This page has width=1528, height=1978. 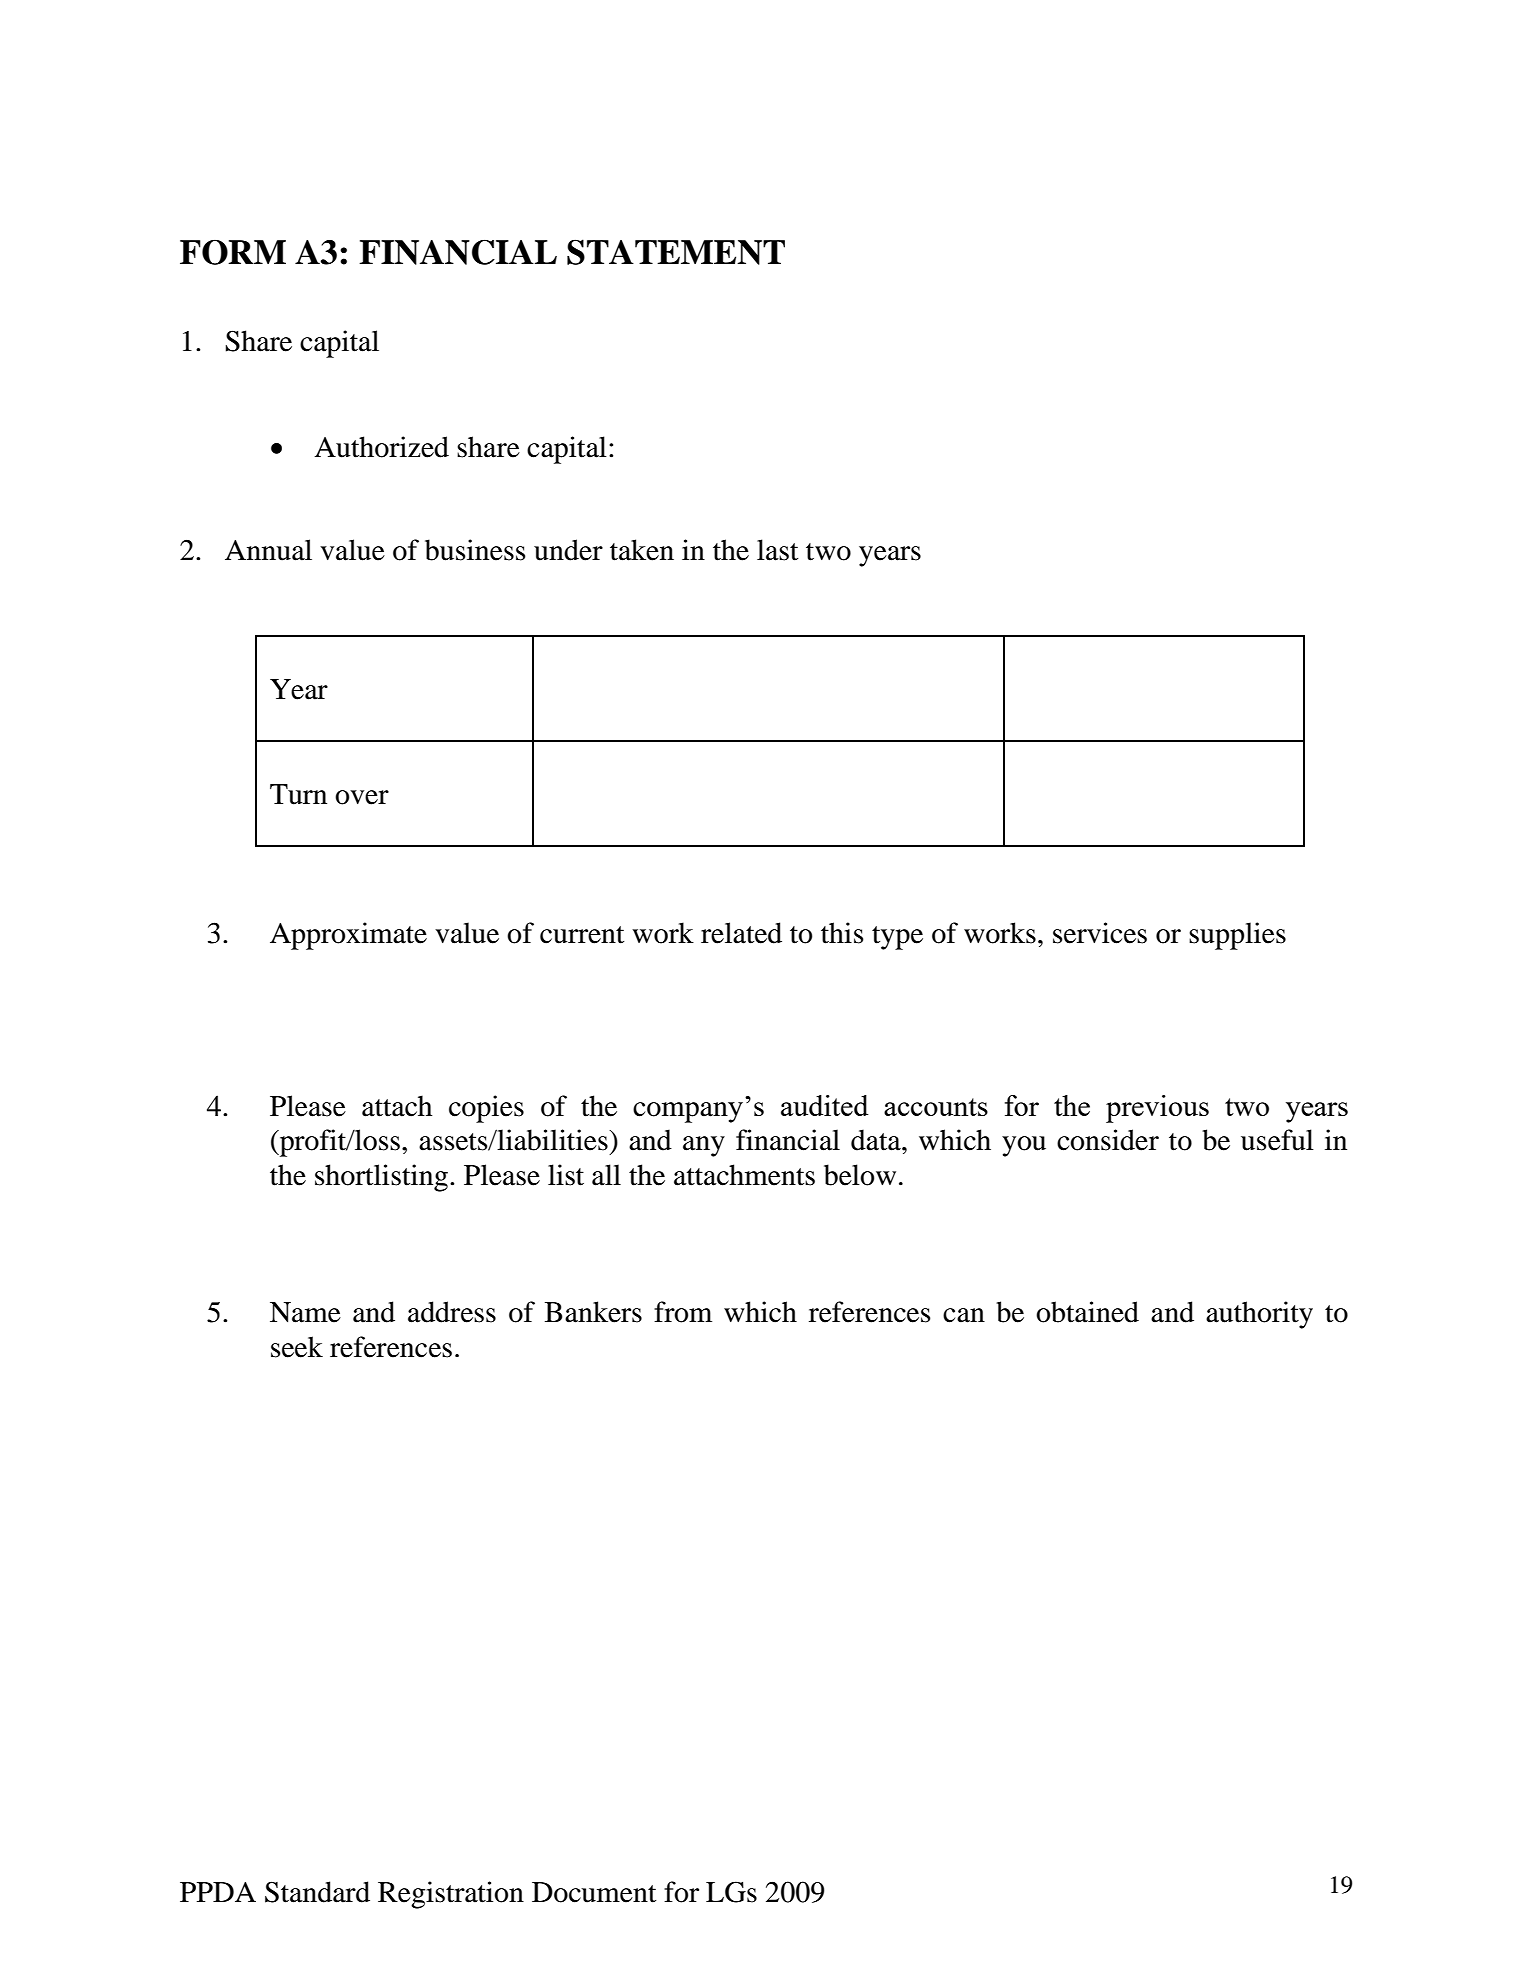 I want to click on copies, so click(x=486, y=1109).
